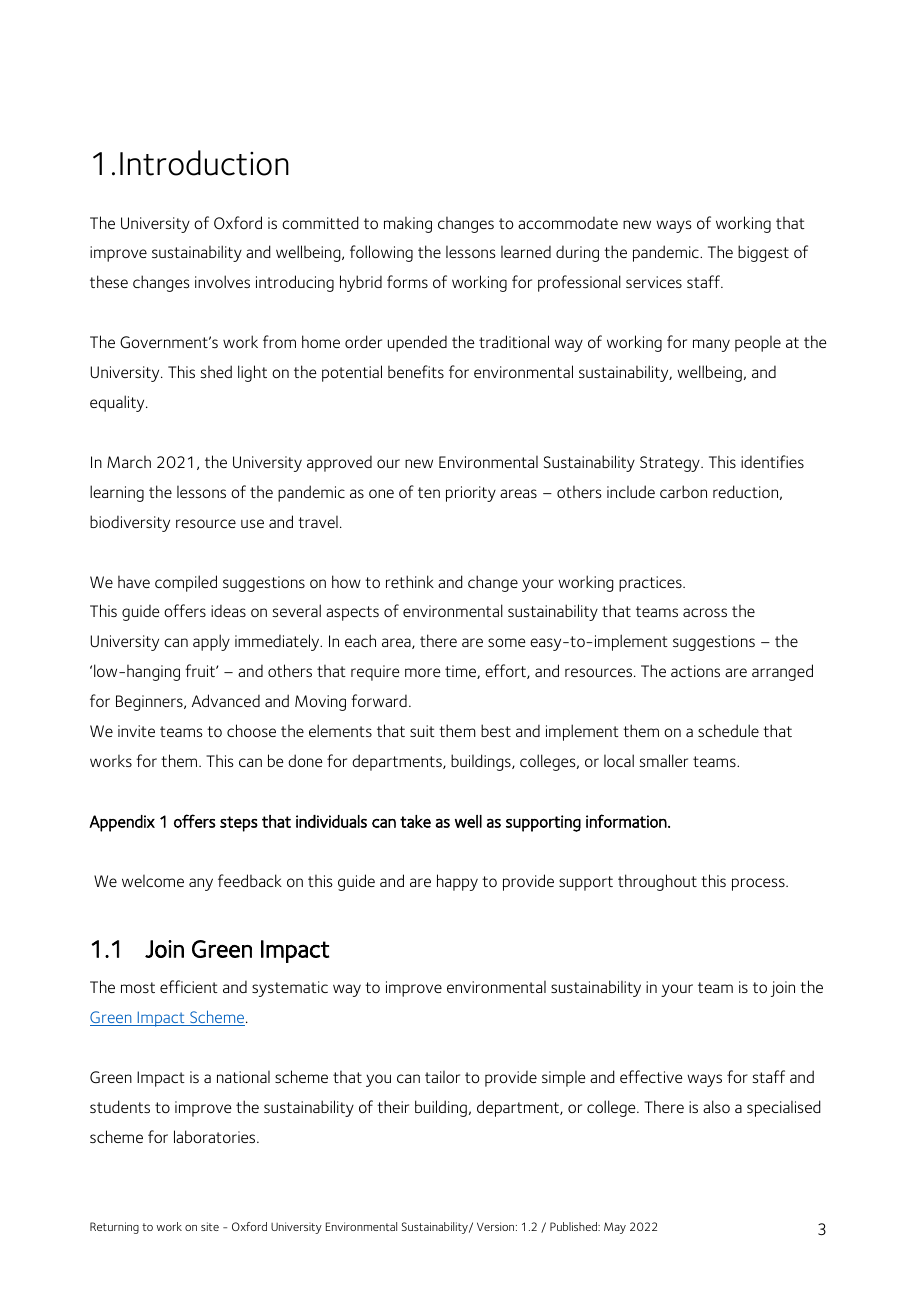 This screenshot has height=1309, width=924. Describe the element at coordinates (615, 1228) in the screenshot. I see `May` at that location.
